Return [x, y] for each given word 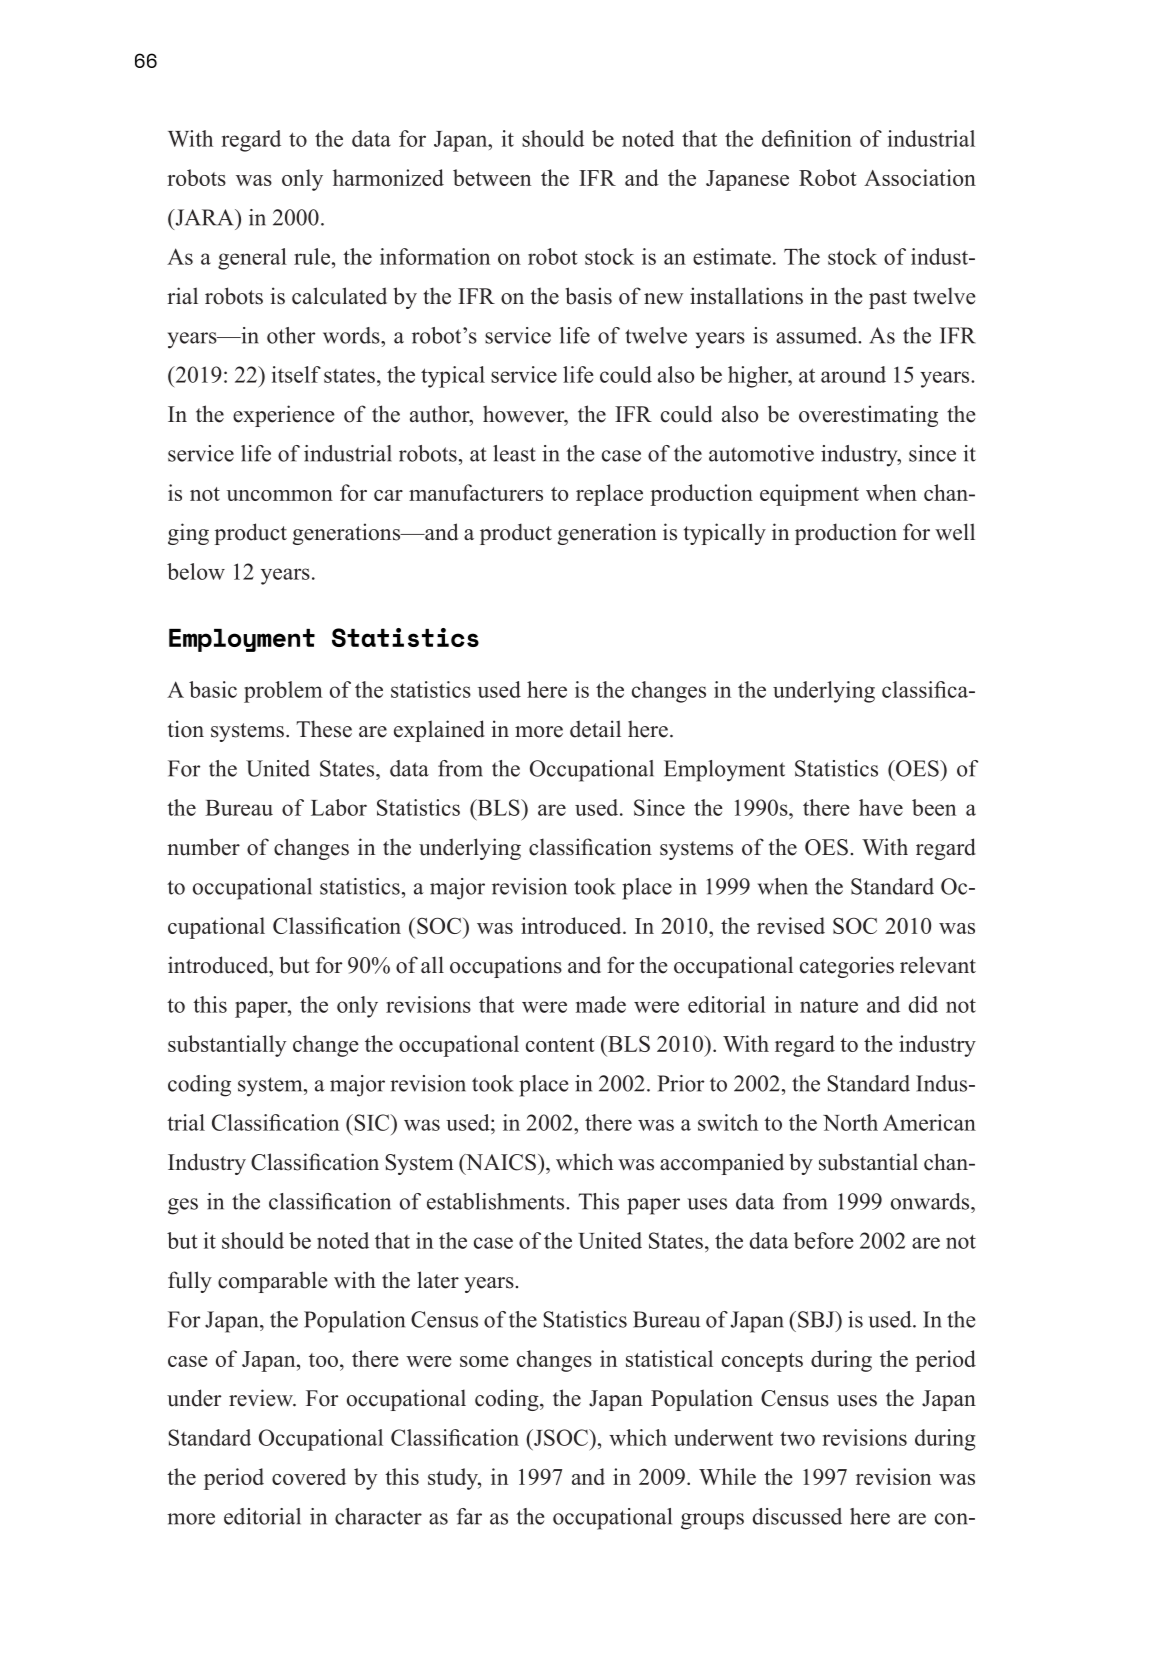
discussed [797, 1516]
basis [588, 296]
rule [312, 256]
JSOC [561, 1437]
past [888, 299]
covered [309, 1476]
